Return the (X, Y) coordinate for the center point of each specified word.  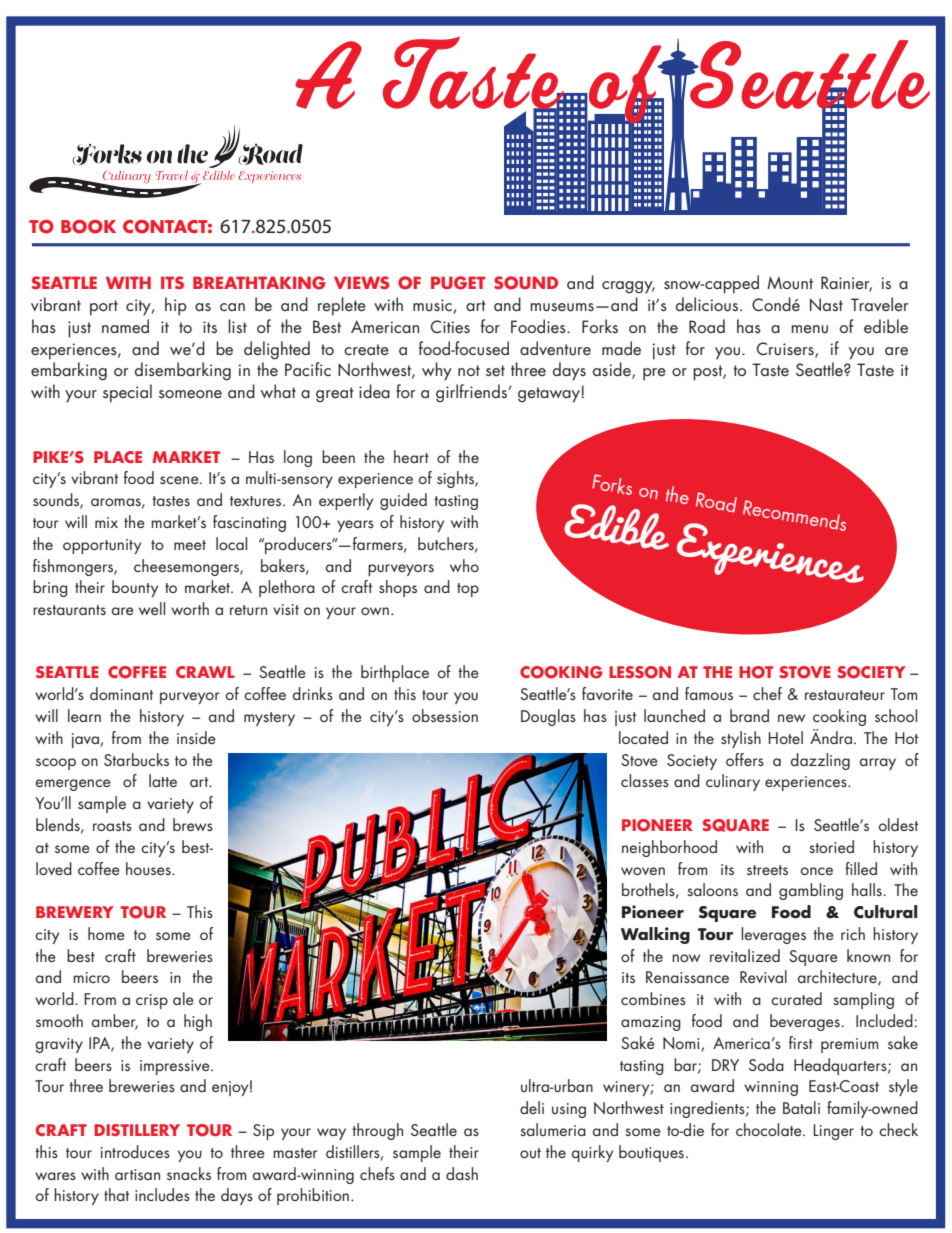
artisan (137, 1174)
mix (106, 522)
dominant (121, 693)
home (106, 933)
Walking (655, 935)
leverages (773, 935)
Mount (790, 282)
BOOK (88, 227)
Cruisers (786, 349)
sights (456, 479)
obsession (445, 715)
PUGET (458, 283)
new (791, 718)
